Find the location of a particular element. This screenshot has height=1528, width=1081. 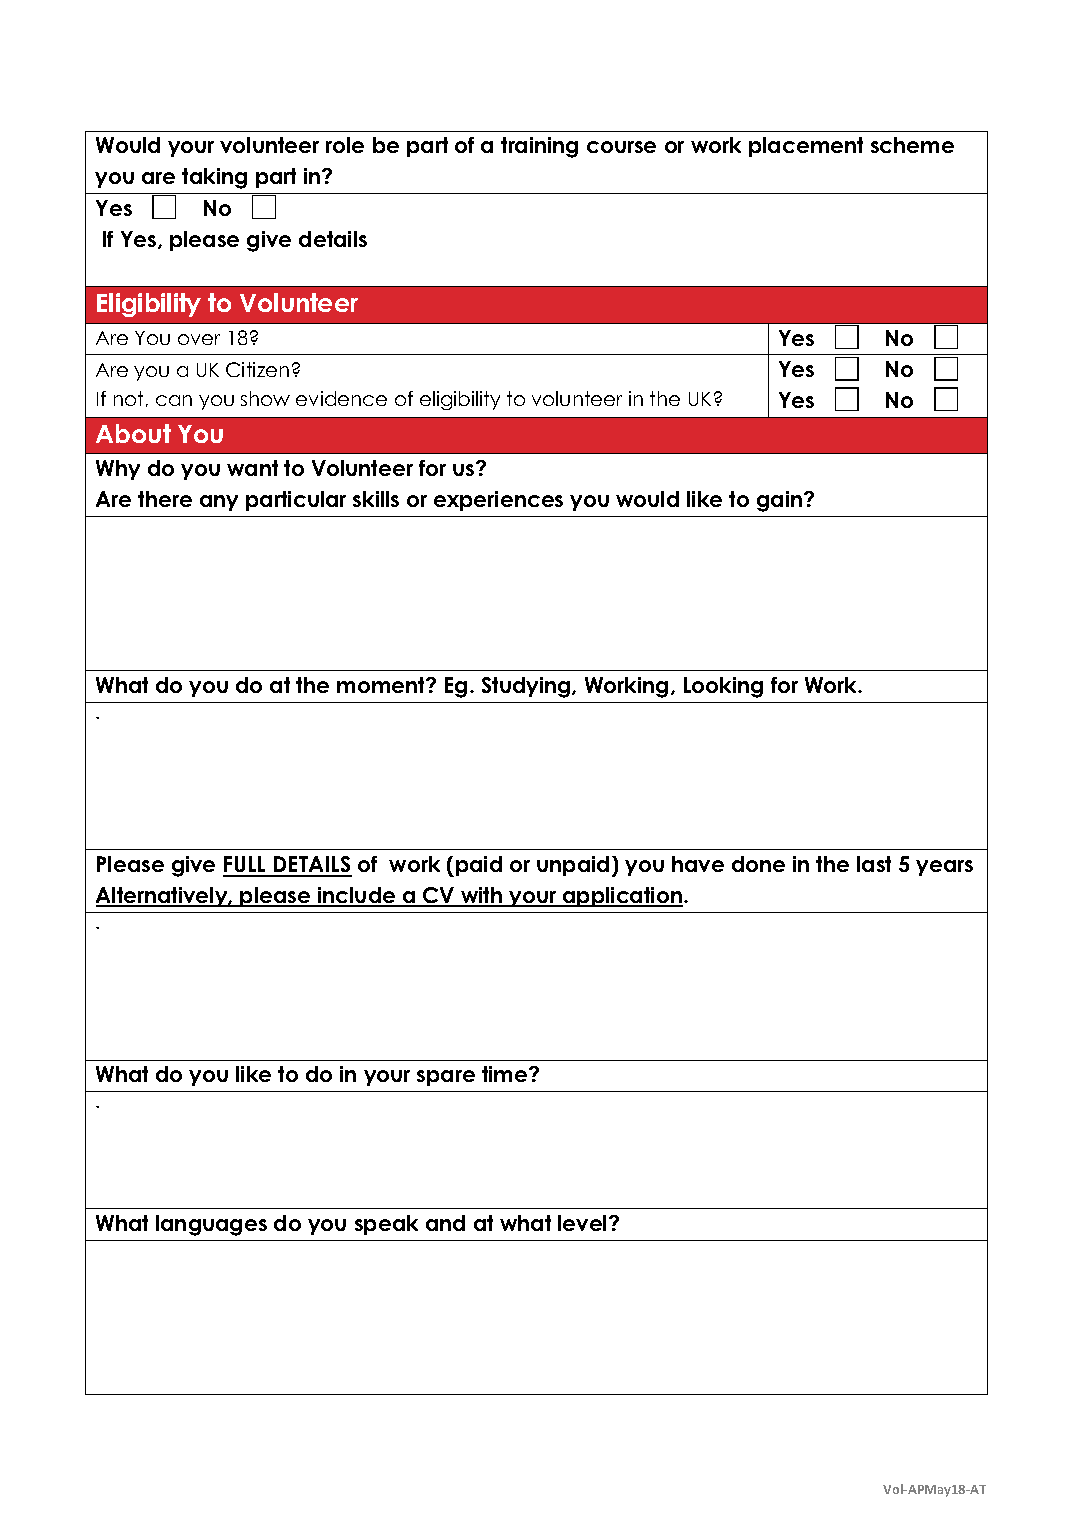

Studying is located at coordinates (527, 687).
